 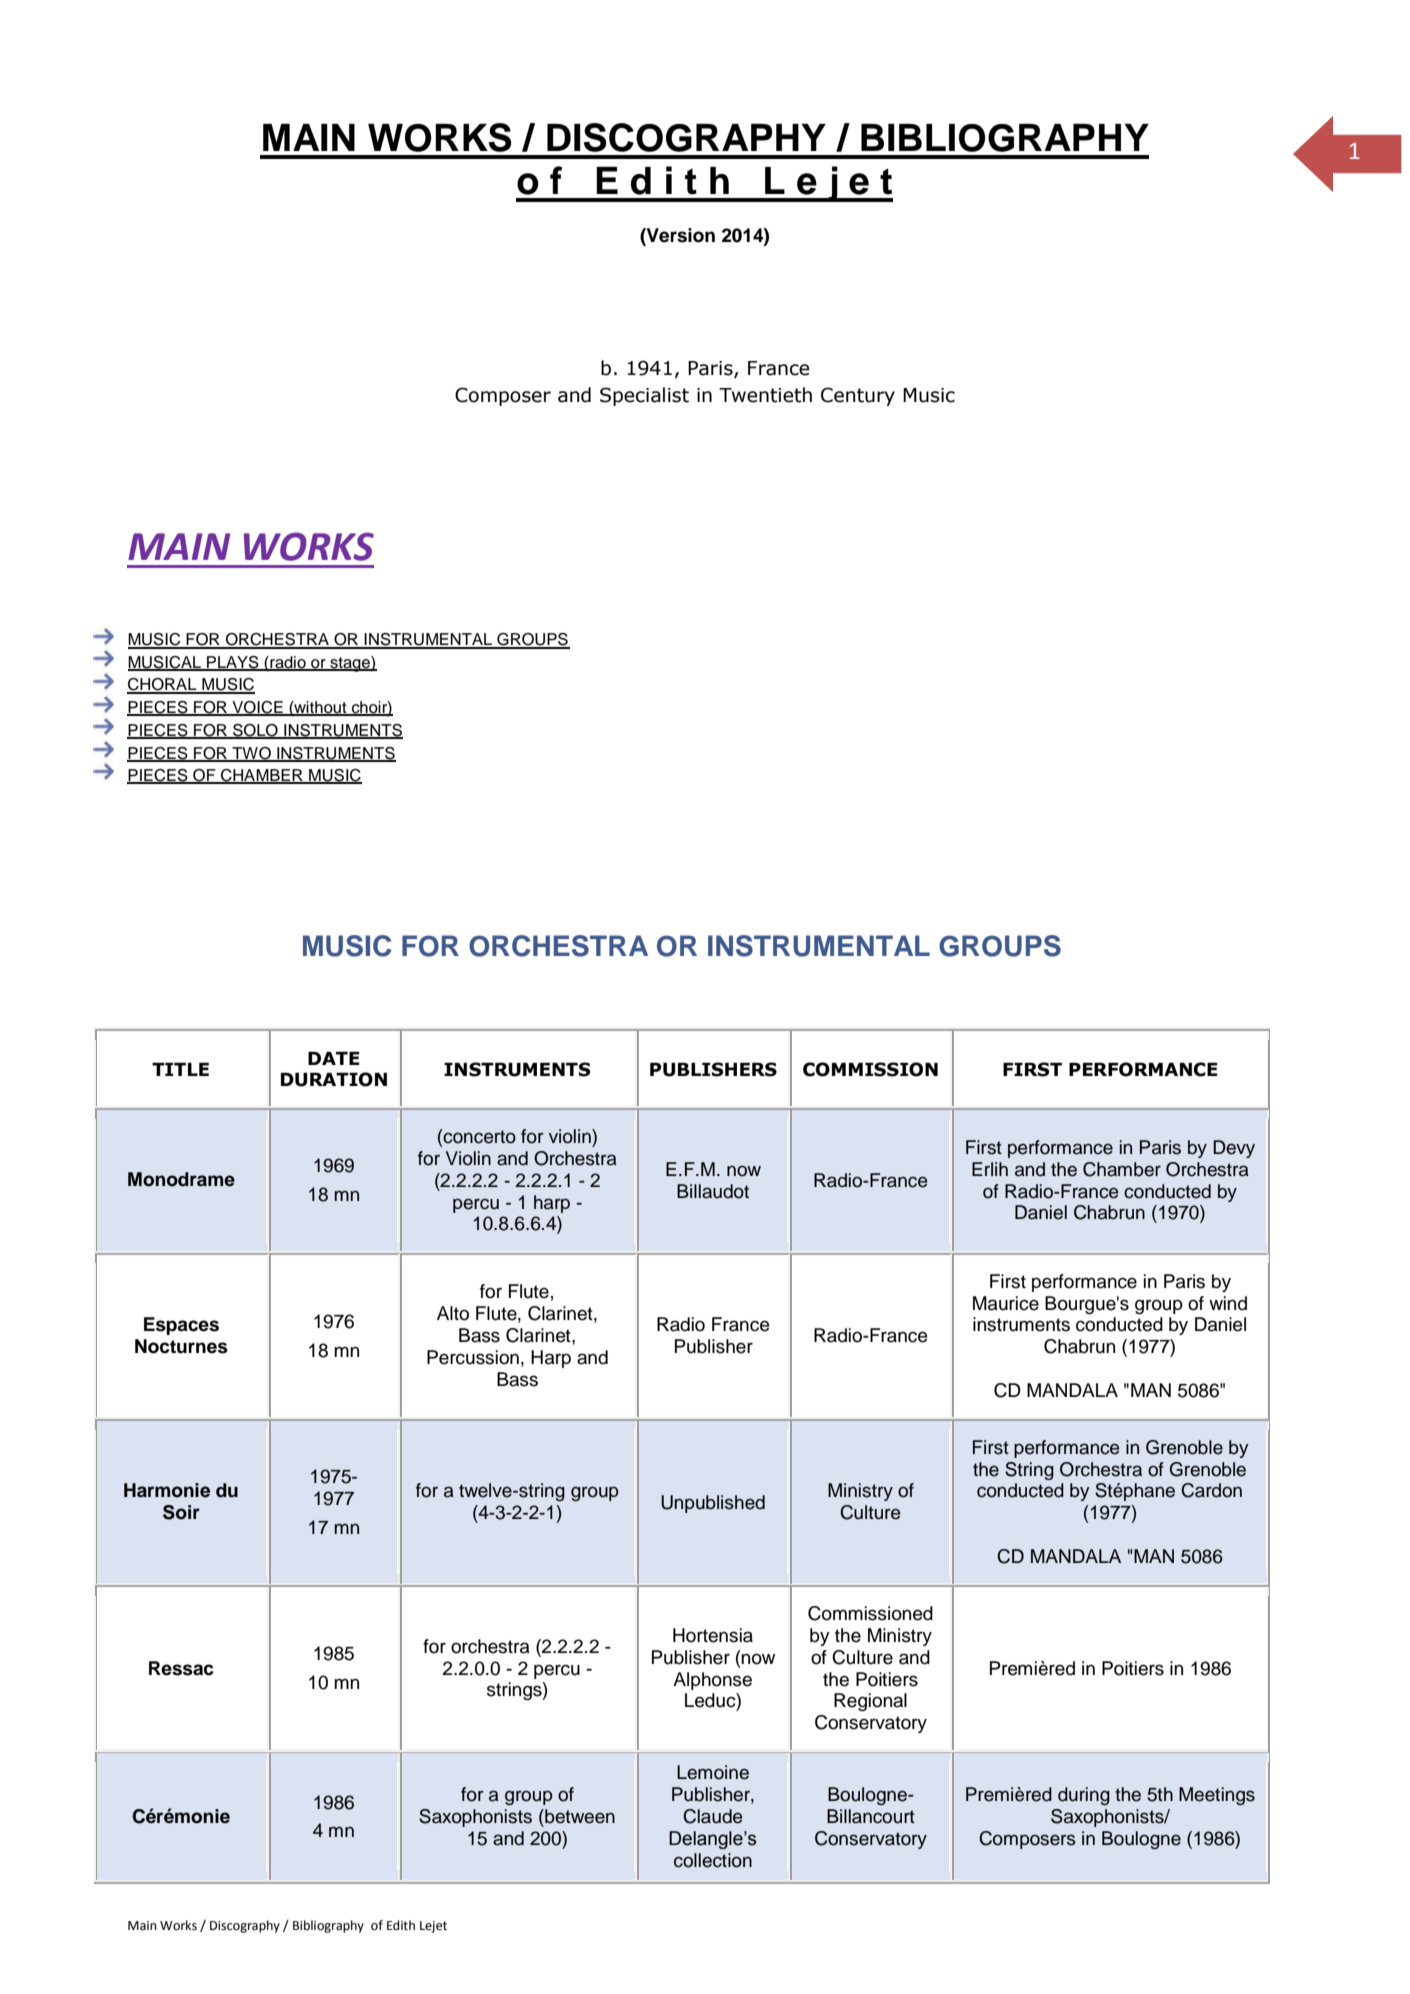 I want to click on Edith, so click(x=401, y=1925).
